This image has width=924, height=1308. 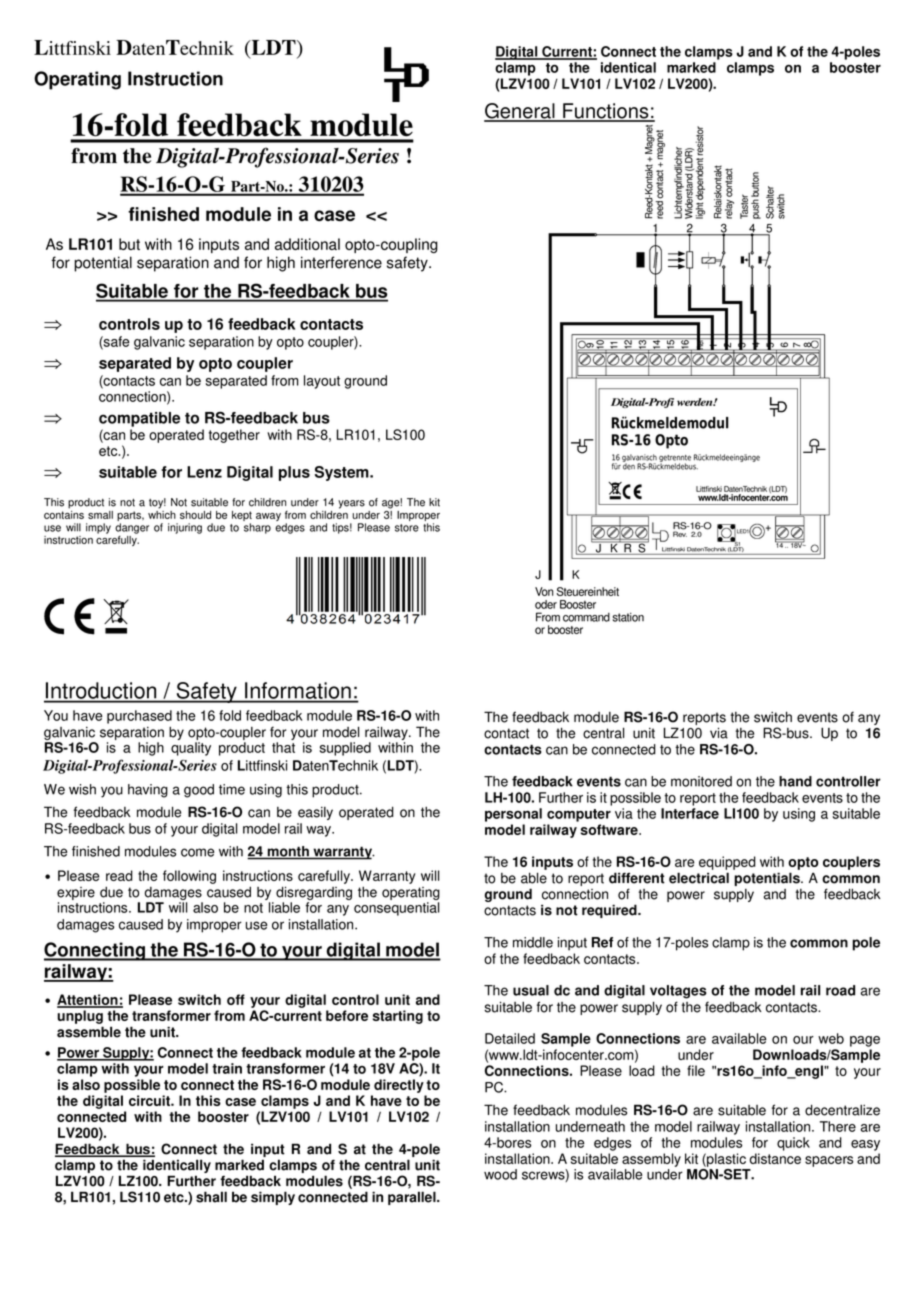 I want to click on consequential, so click(x=396, y=909).
